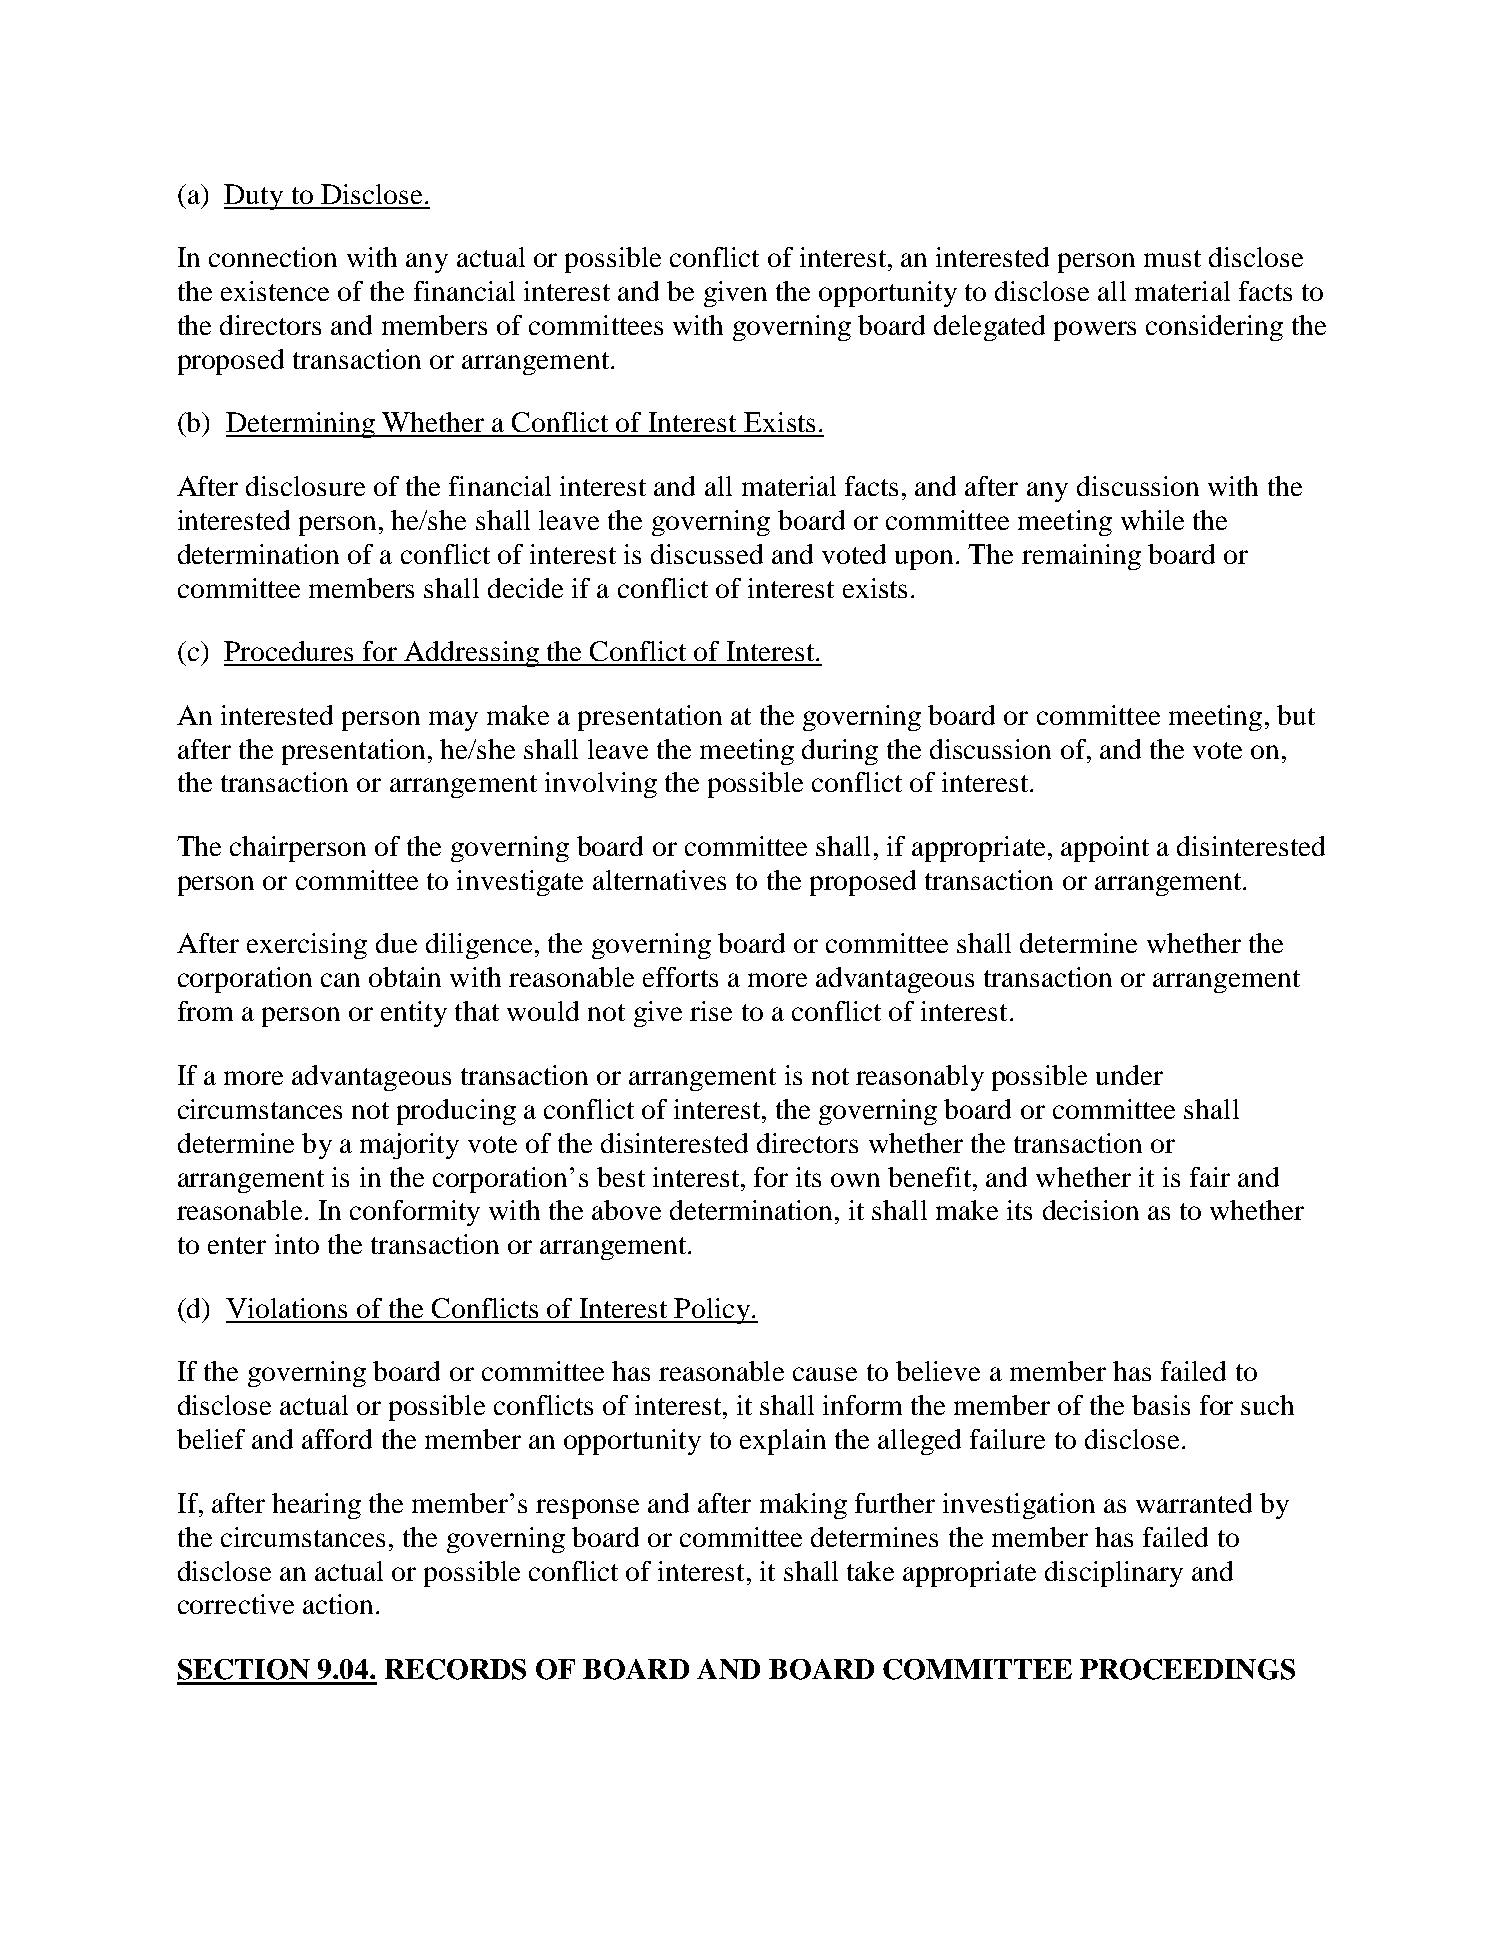 The image size is (1505, 1948). Describe the element at coordinates (273, 257) in the page. I see `connection` at that location.
